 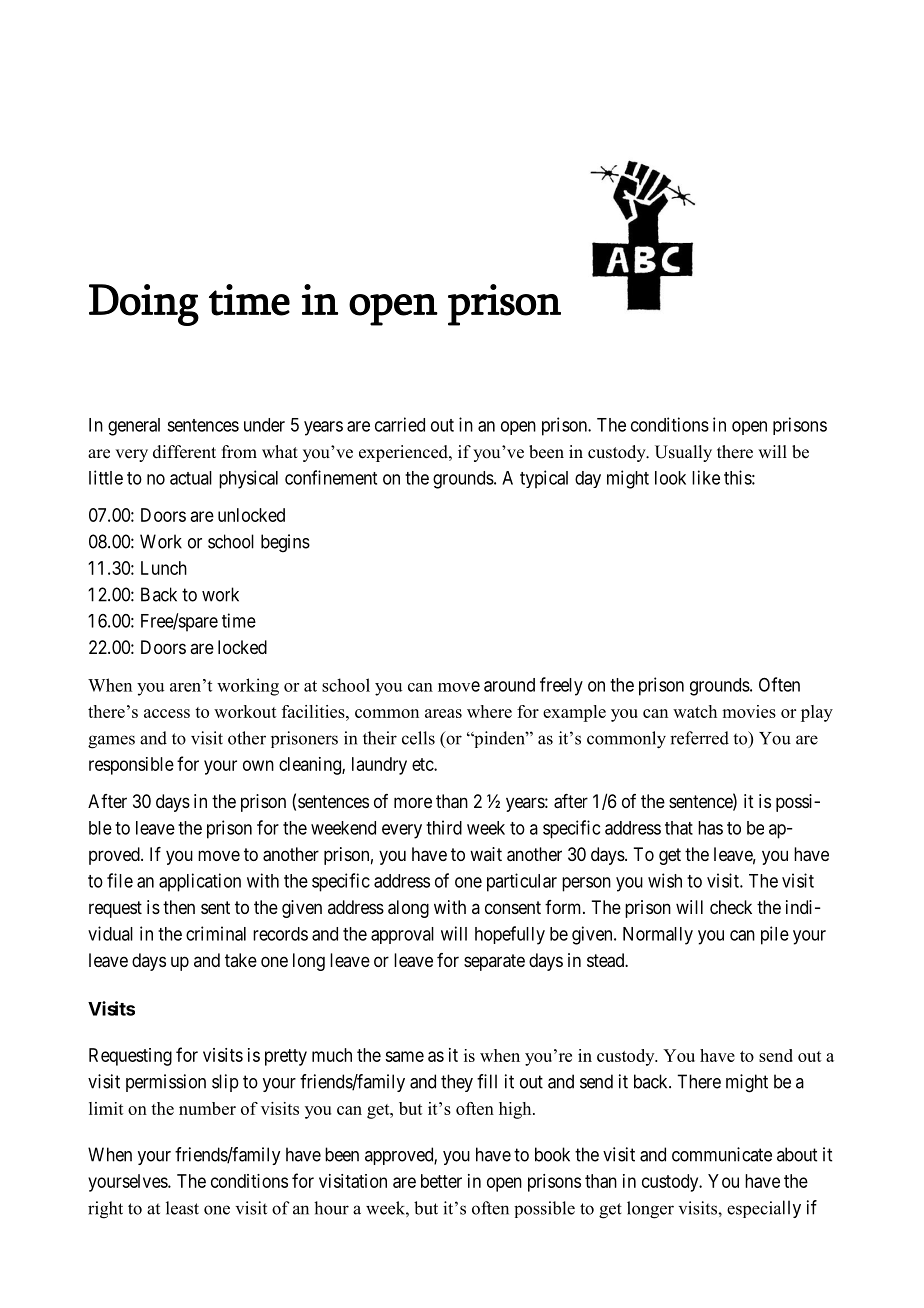 I want to click on least, so click(x=182, y=1208).
